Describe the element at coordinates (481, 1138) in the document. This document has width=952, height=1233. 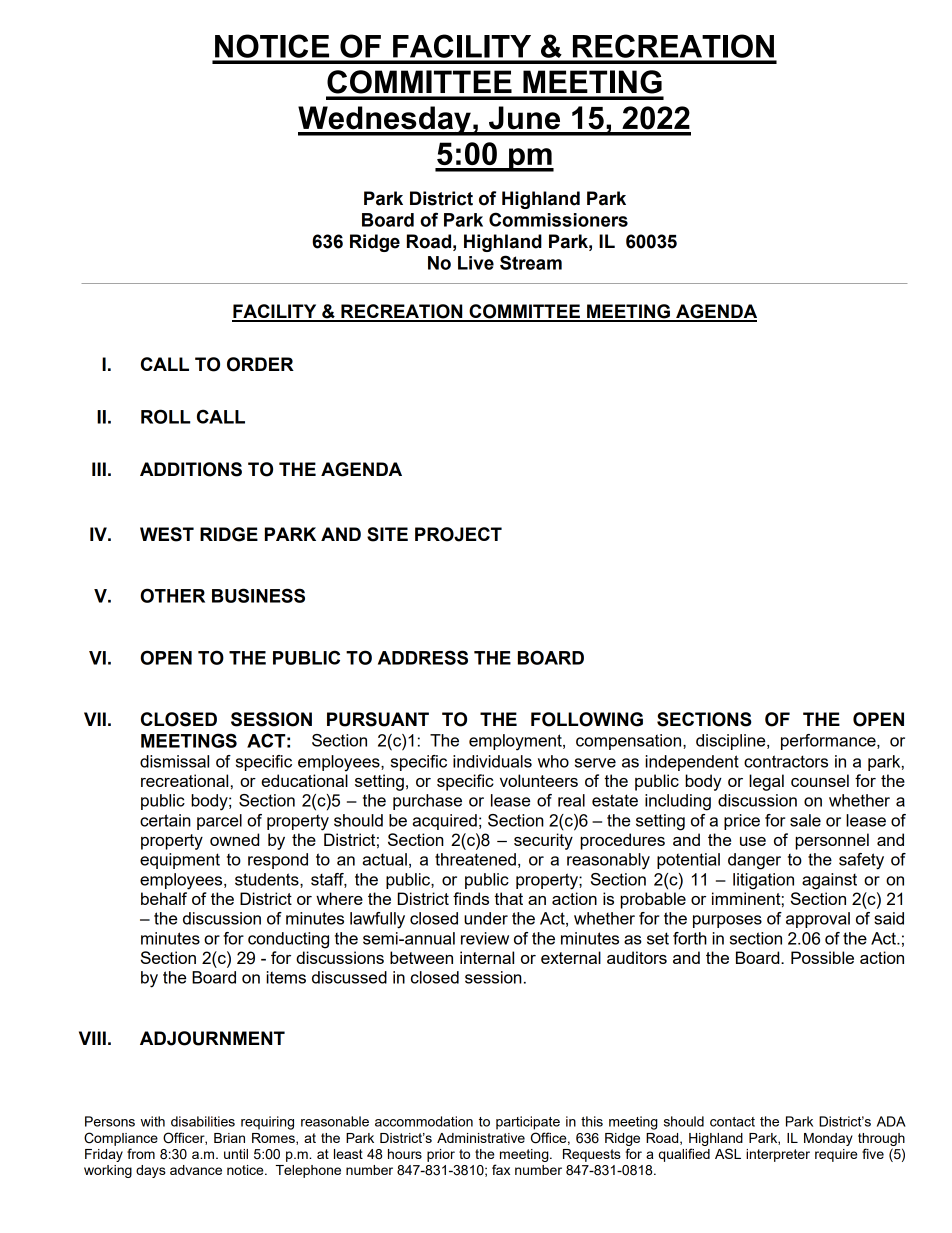
I see `Administrative` at that location.
